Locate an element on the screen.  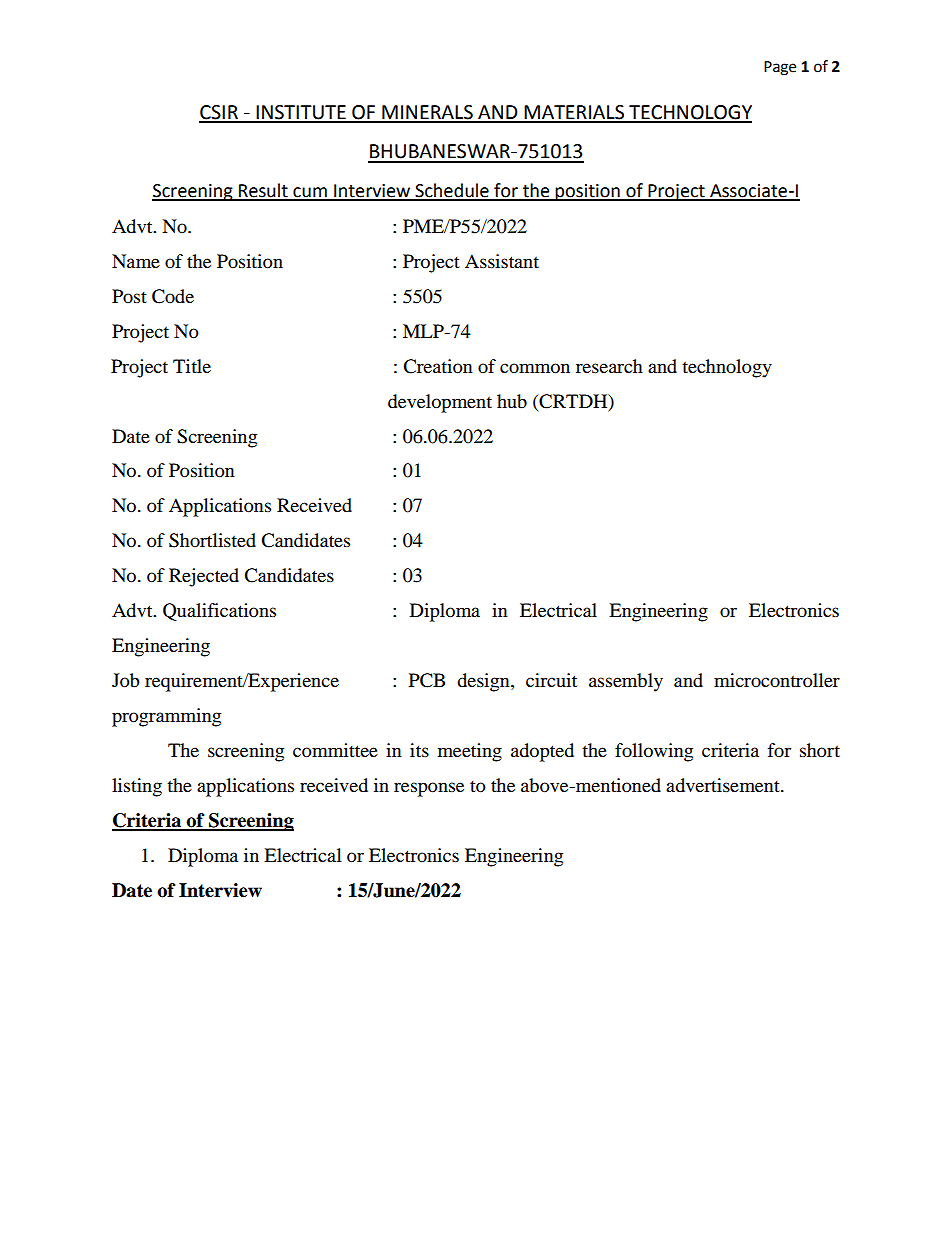
Schedule is located at coordinates (452, 191).
